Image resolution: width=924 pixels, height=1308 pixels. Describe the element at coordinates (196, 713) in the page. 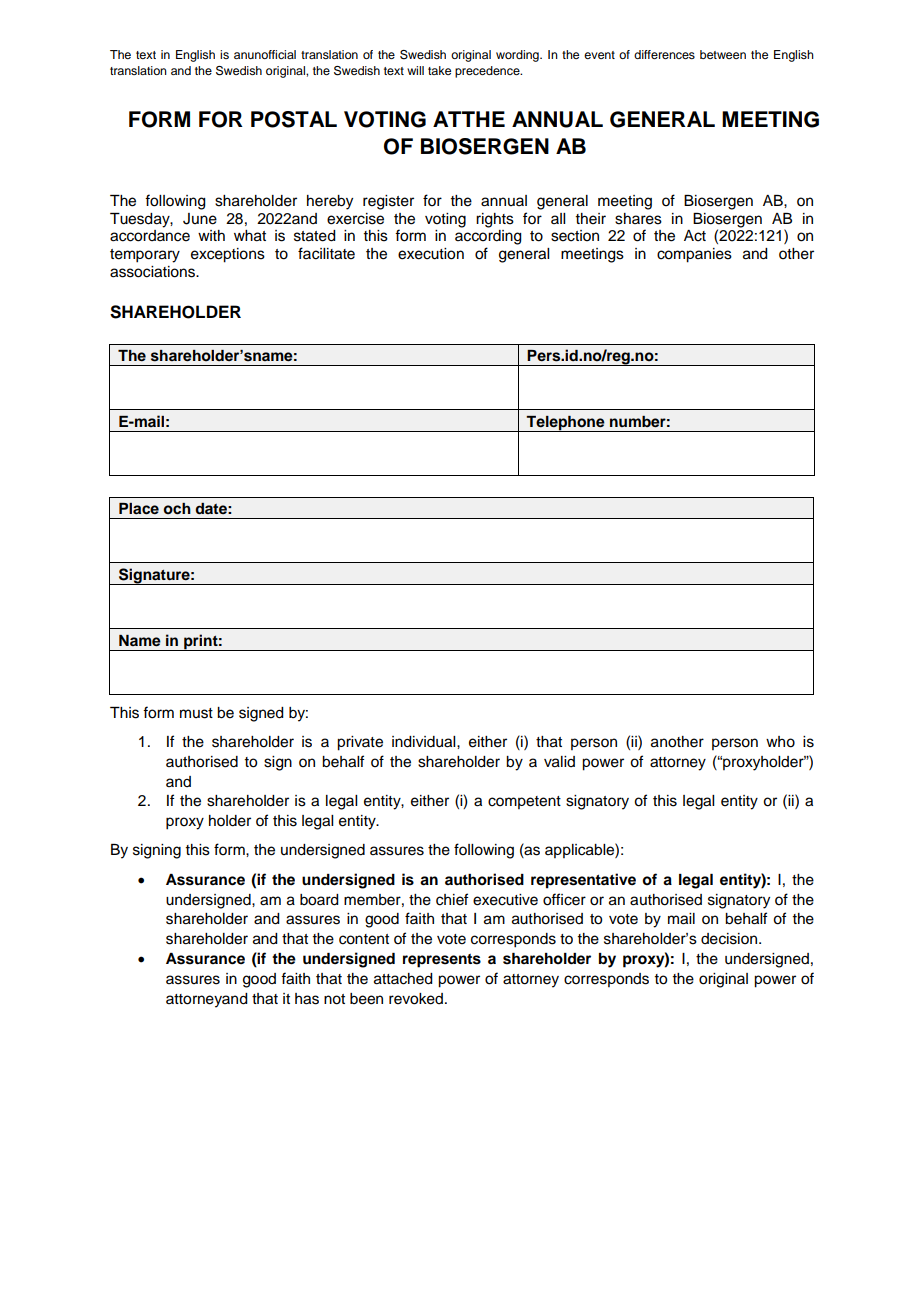

I see `must` at that location.
